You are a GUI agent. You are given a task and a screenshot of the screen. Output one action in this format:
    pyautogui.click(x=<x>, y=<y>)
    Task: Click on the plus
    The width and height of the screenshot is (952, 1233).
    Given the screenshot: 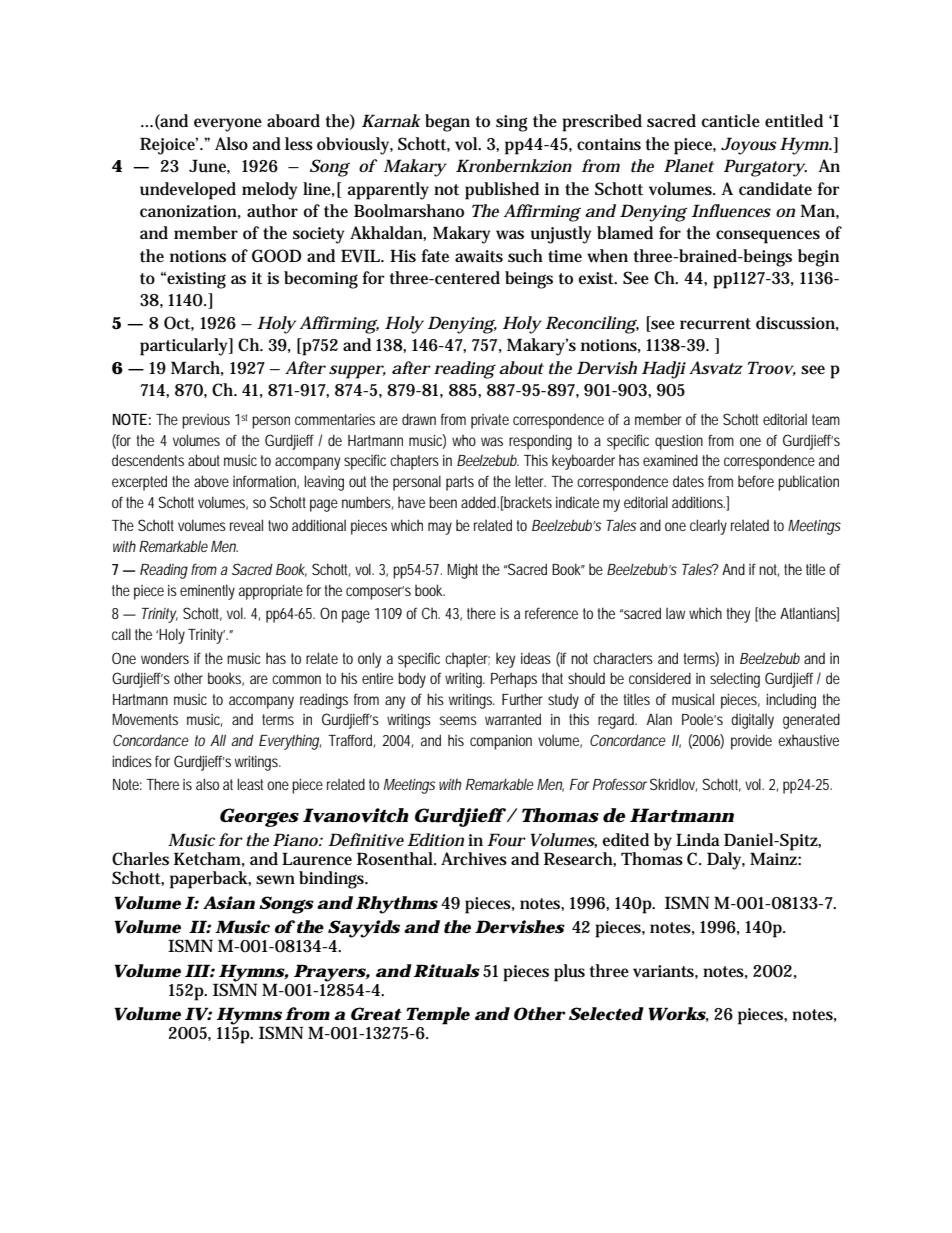 What is the action you would take?
    pyautogui.click(x=569, y=973)
